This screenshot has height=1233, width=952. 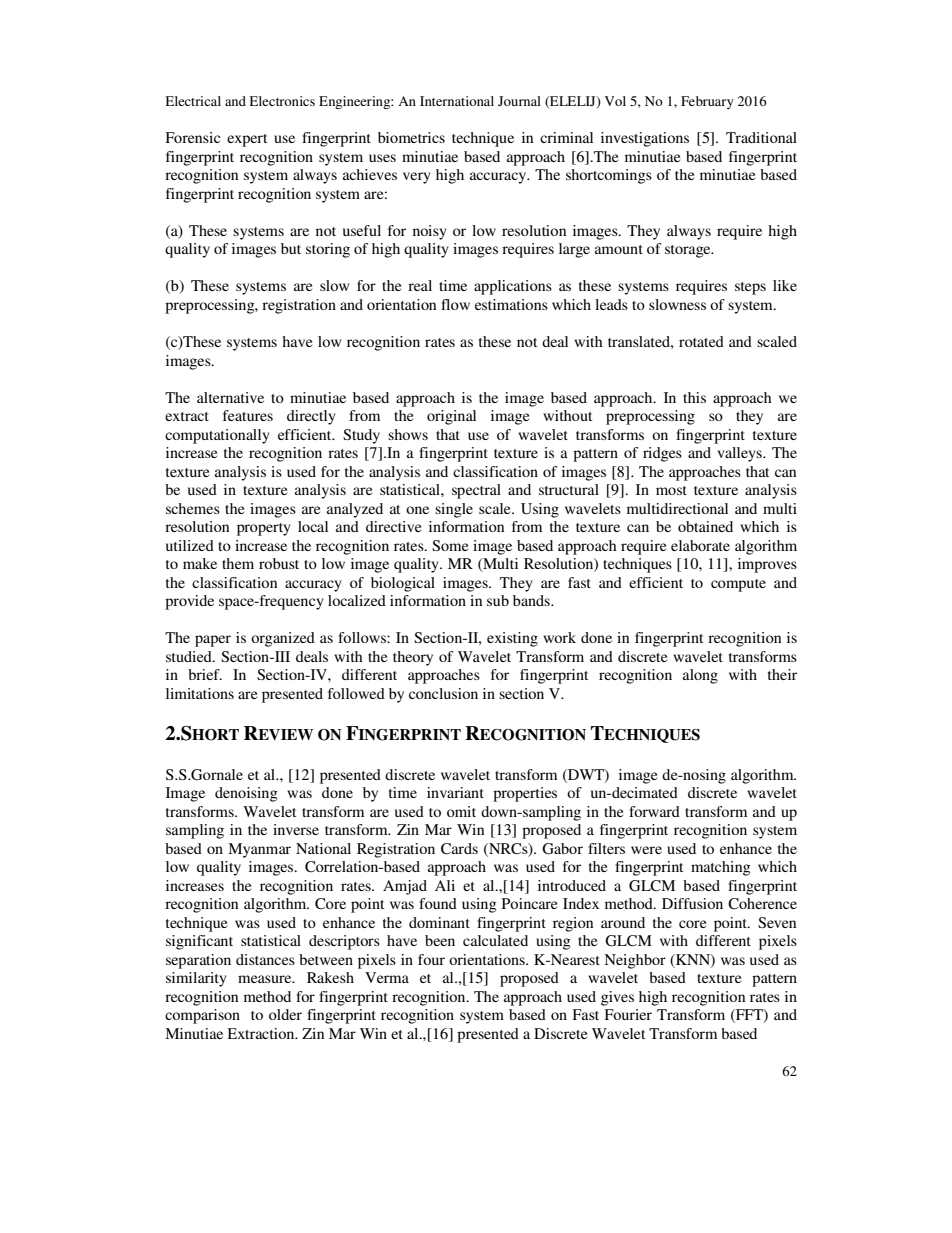 What do you see at coordinates (217, 436) in the screenshot?
I see `computationally` at bounding box center [217, 436].
